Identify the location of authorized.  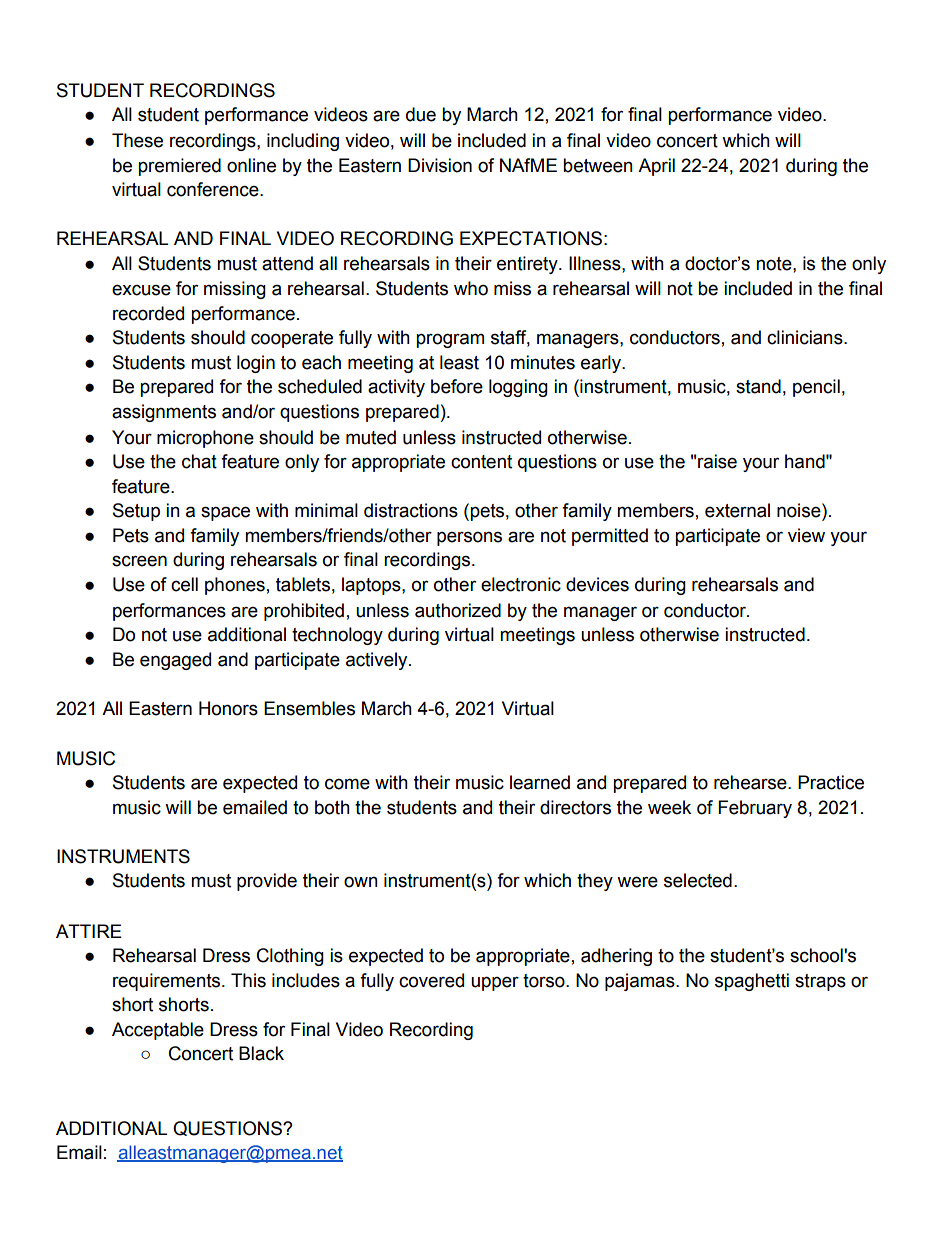
(458, 610).
